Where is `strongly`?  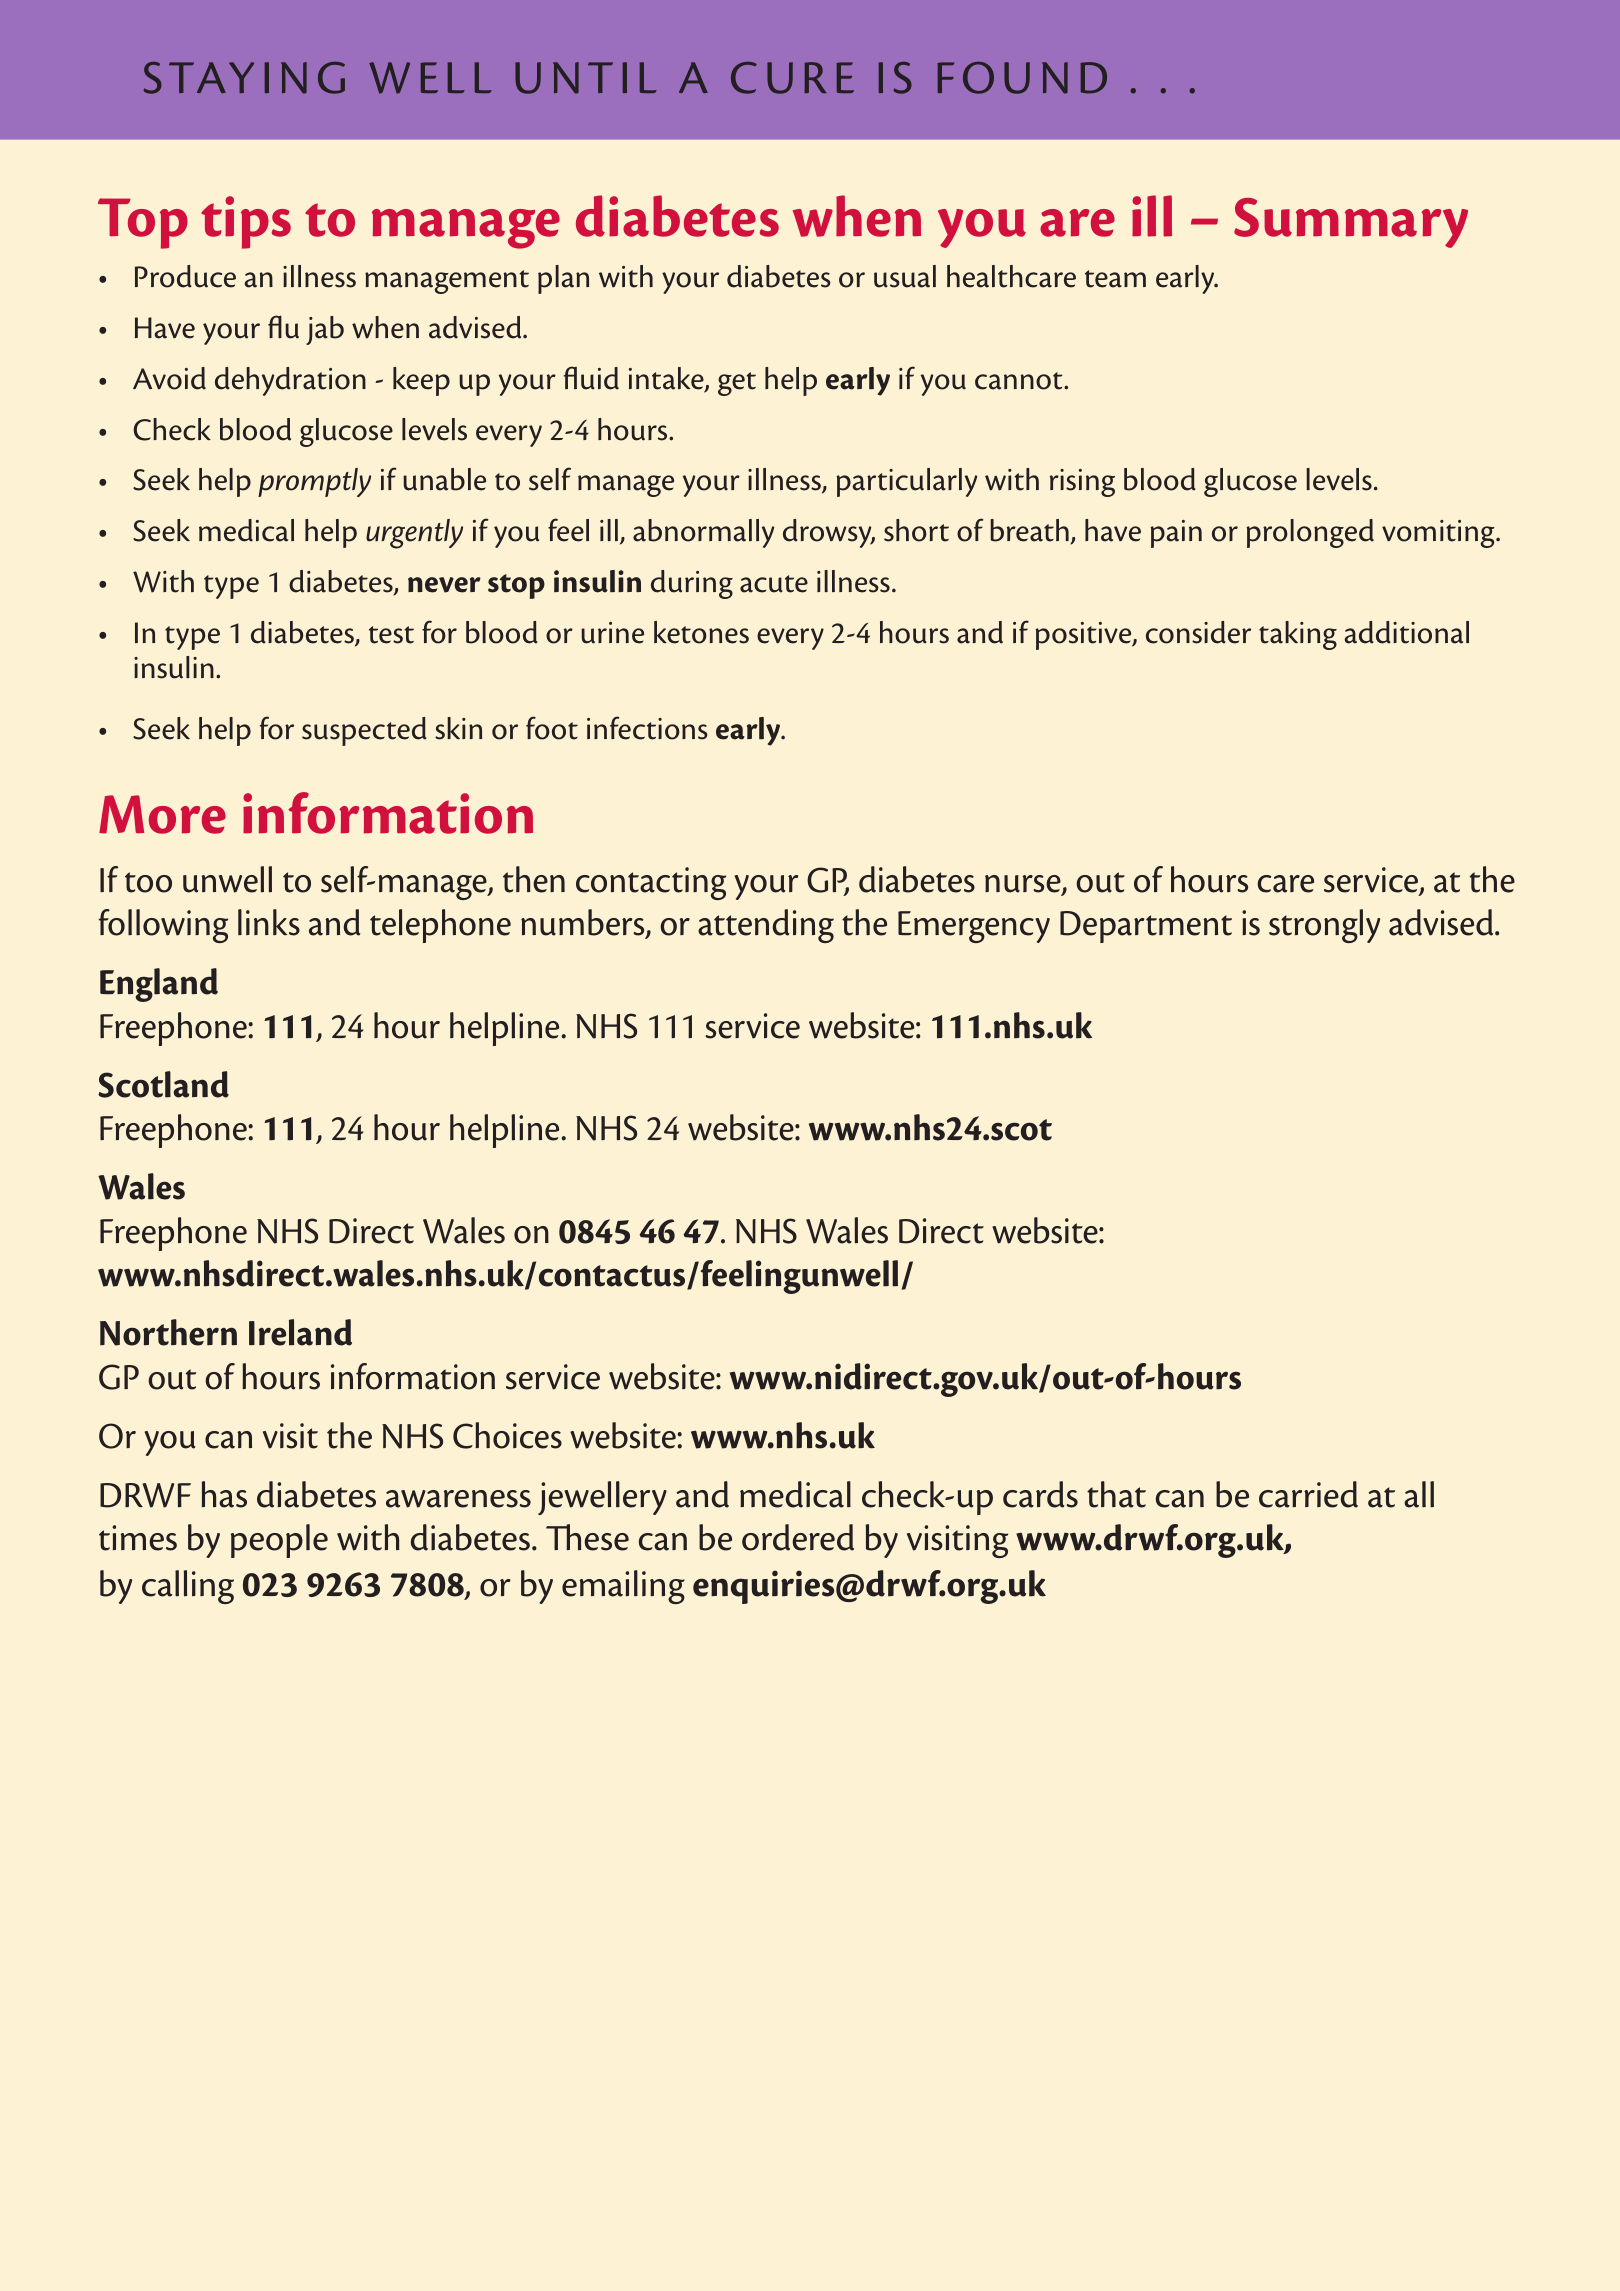
strongly is located at coordinates (1324, 926).
